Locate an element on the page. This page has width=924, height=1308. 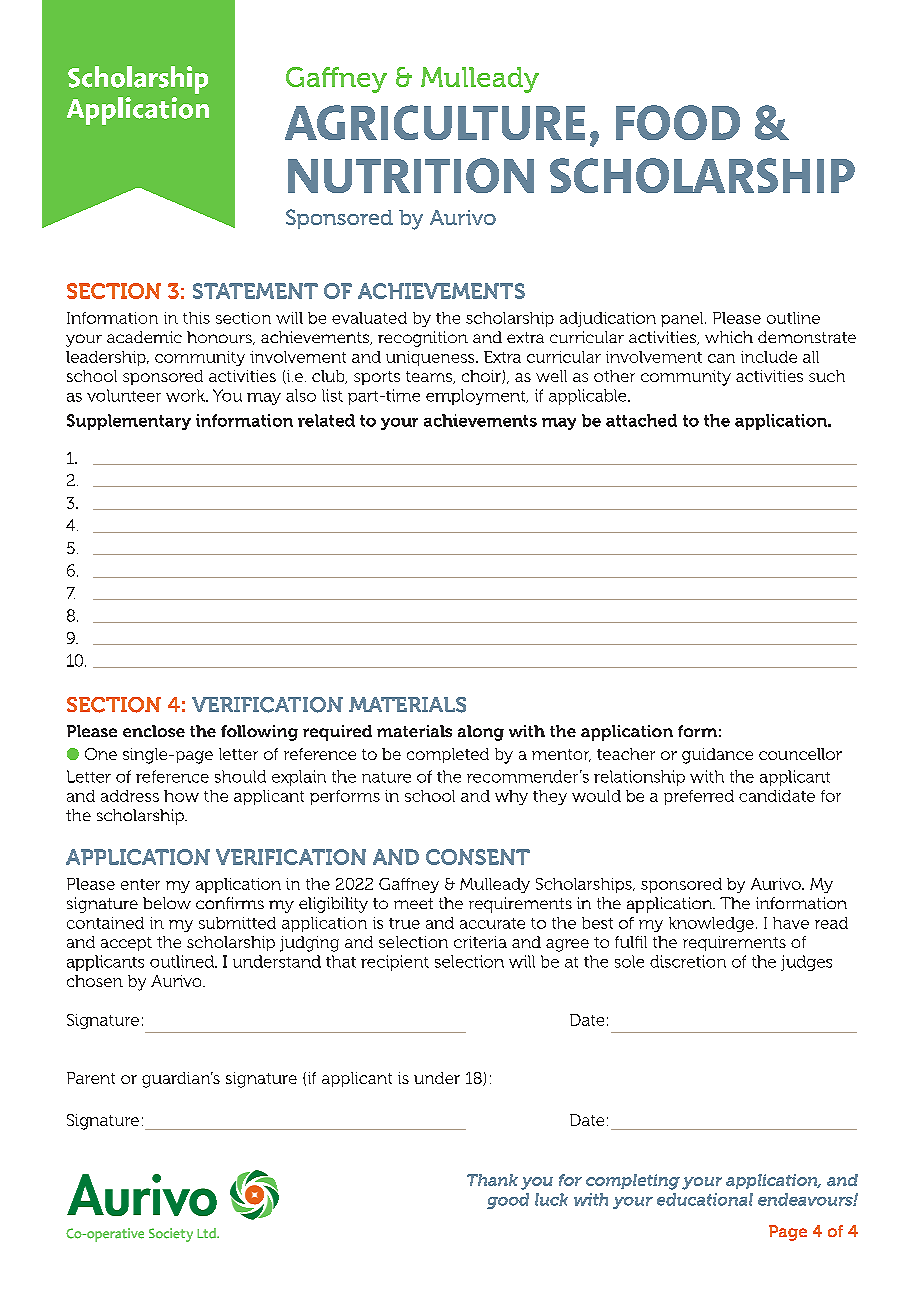
Parent is located at coordinates (91, 1078).
